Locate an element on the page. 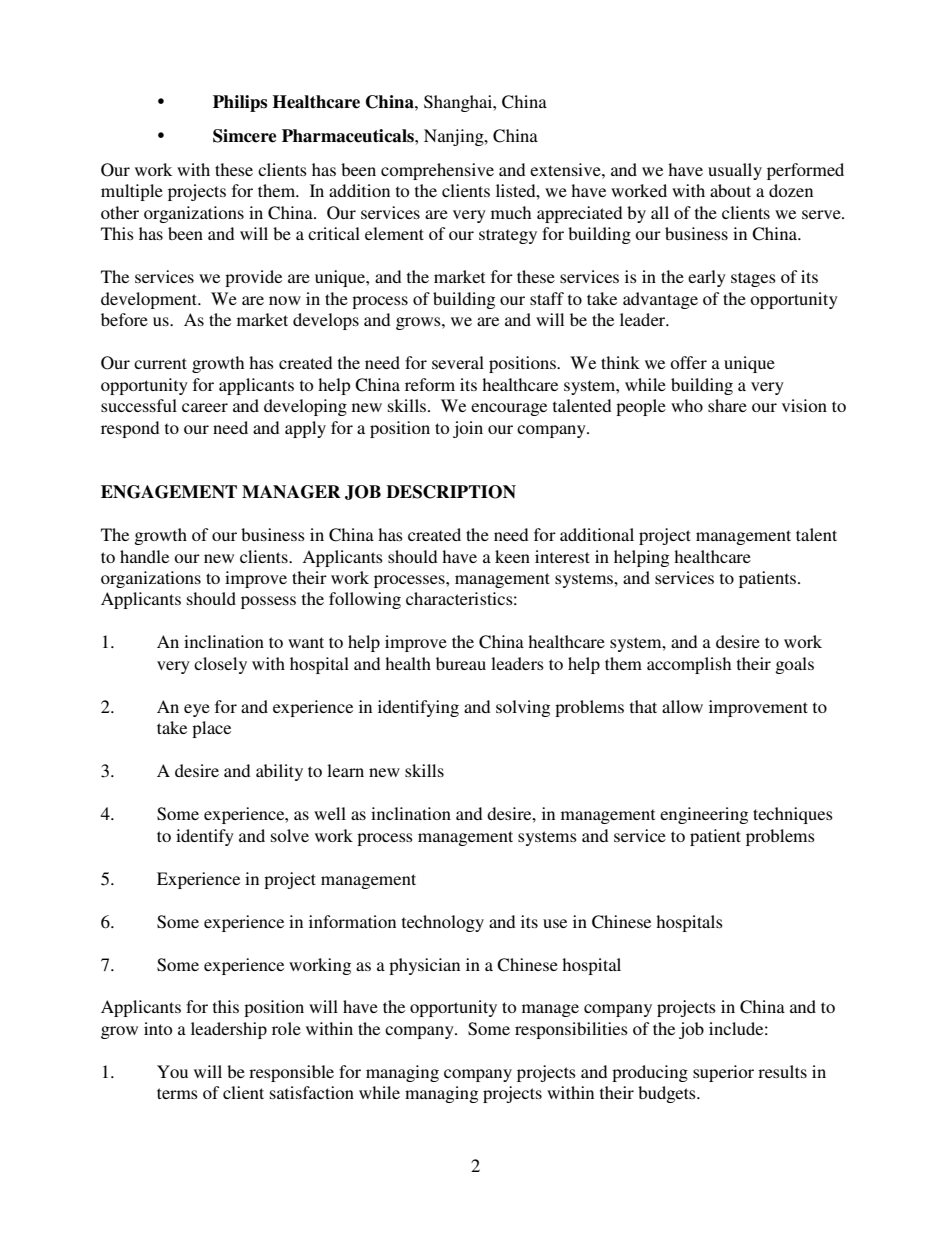 The image size is (952, 1233). place is located at coordinates (211, 729).
